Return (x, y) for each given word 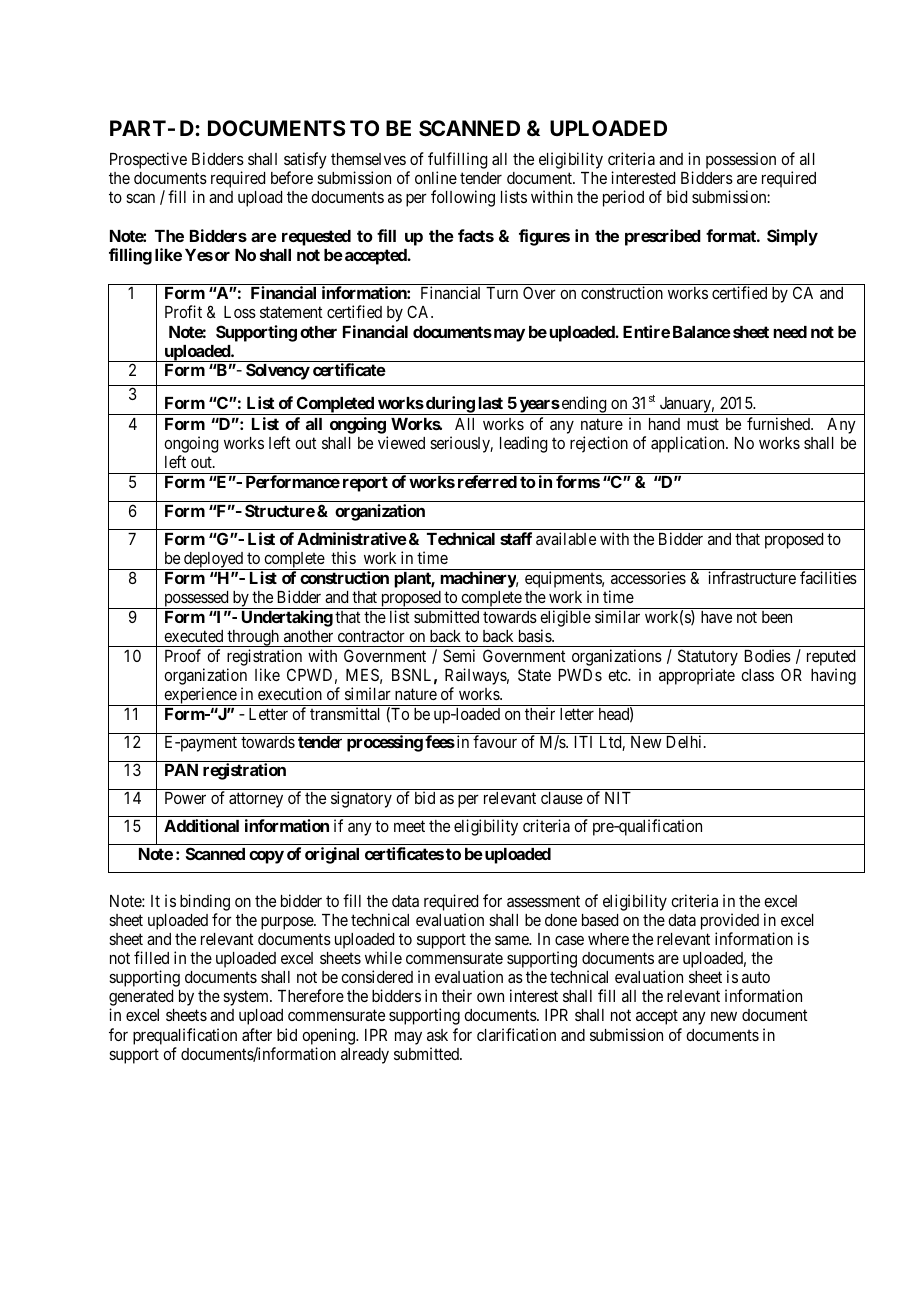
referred (487, 481)
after (257, 1034)
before (292, 177)
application (689, 444)
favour (495, 741)
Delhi (686, 741)
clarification (516, 1034)
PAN (181, 770)
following (463, 198)
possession (741, 160)
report (365, 484)
